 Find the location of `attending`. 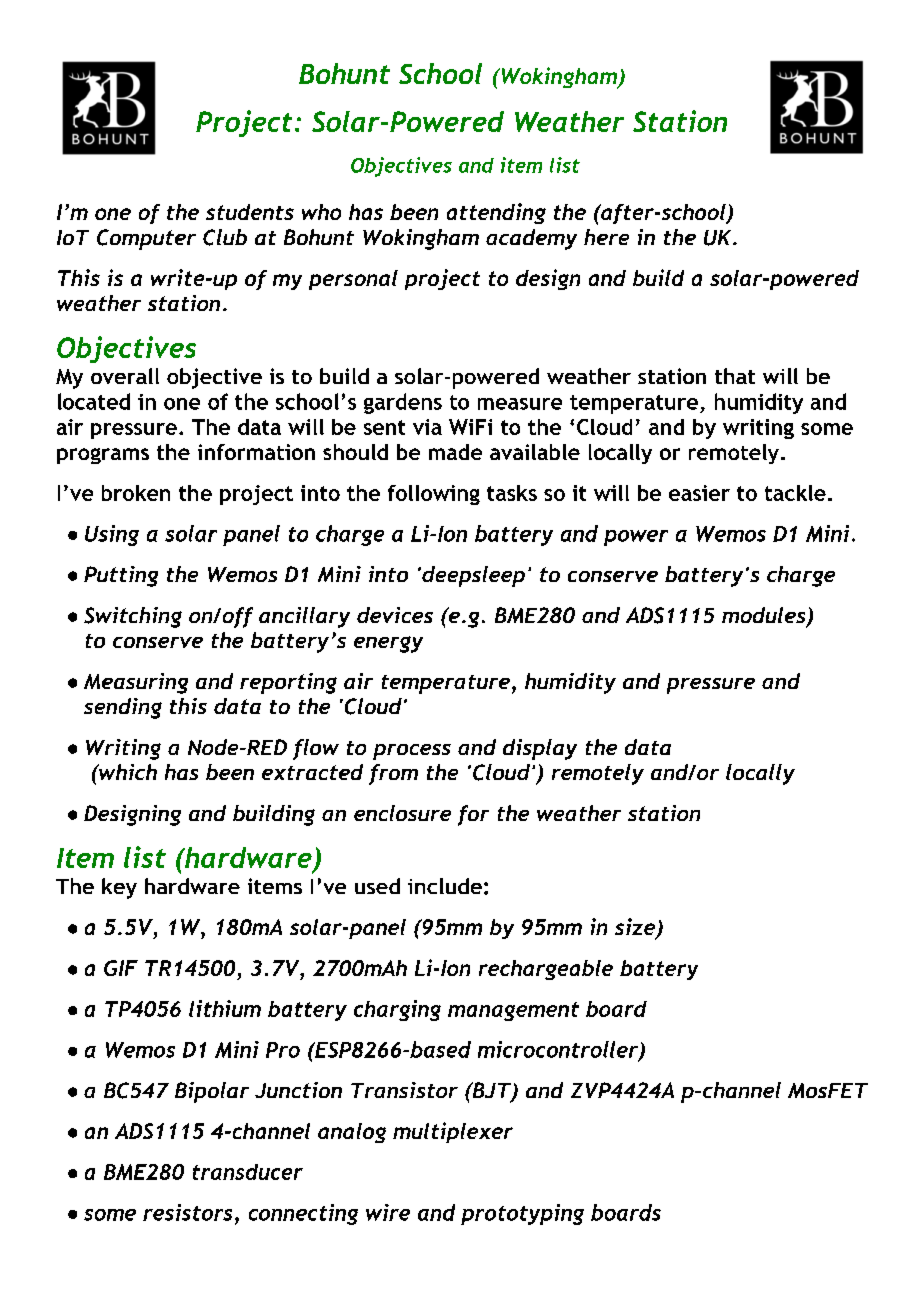

attending is located at coordinates (496, 213).
